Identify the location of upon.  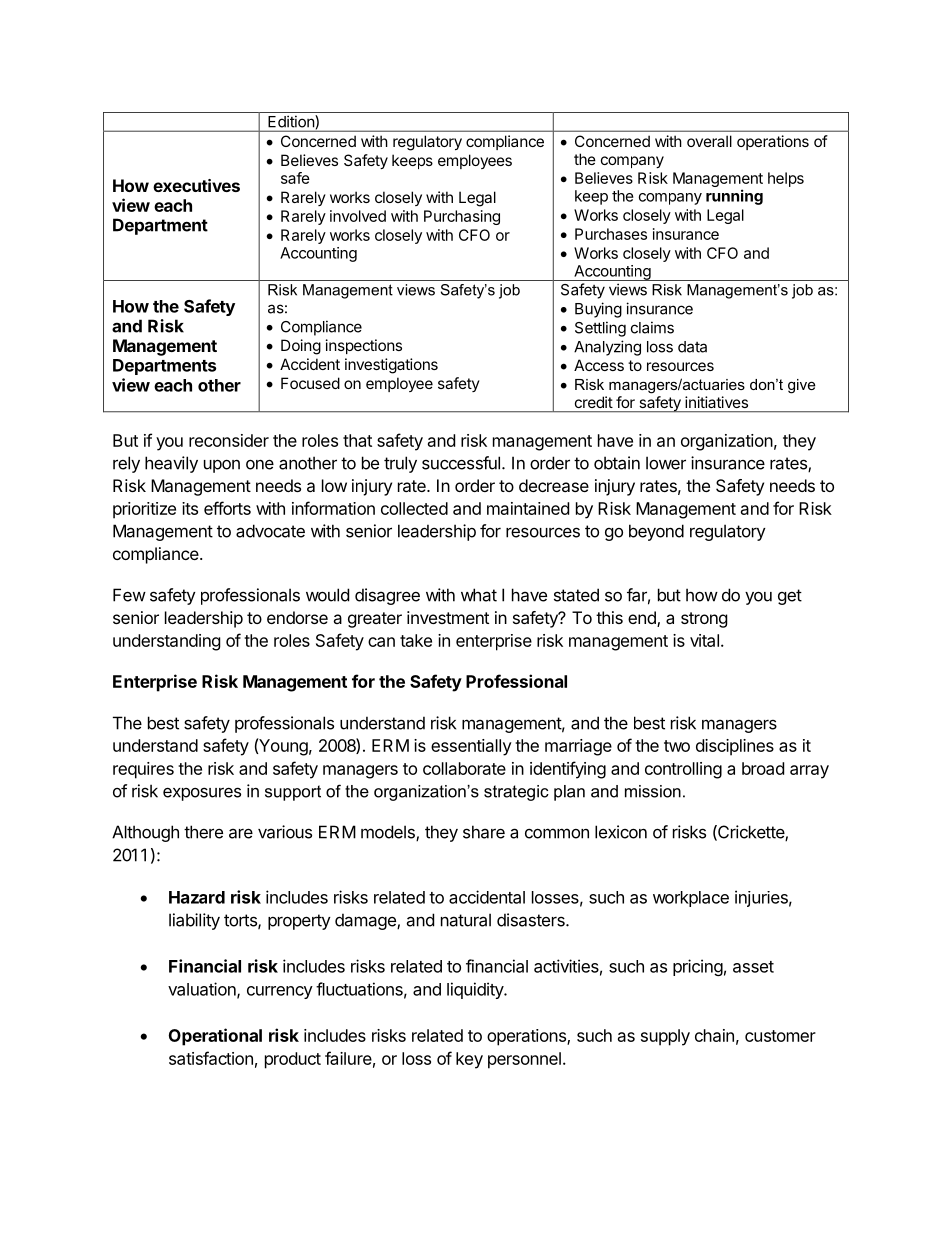
(222, 466).
